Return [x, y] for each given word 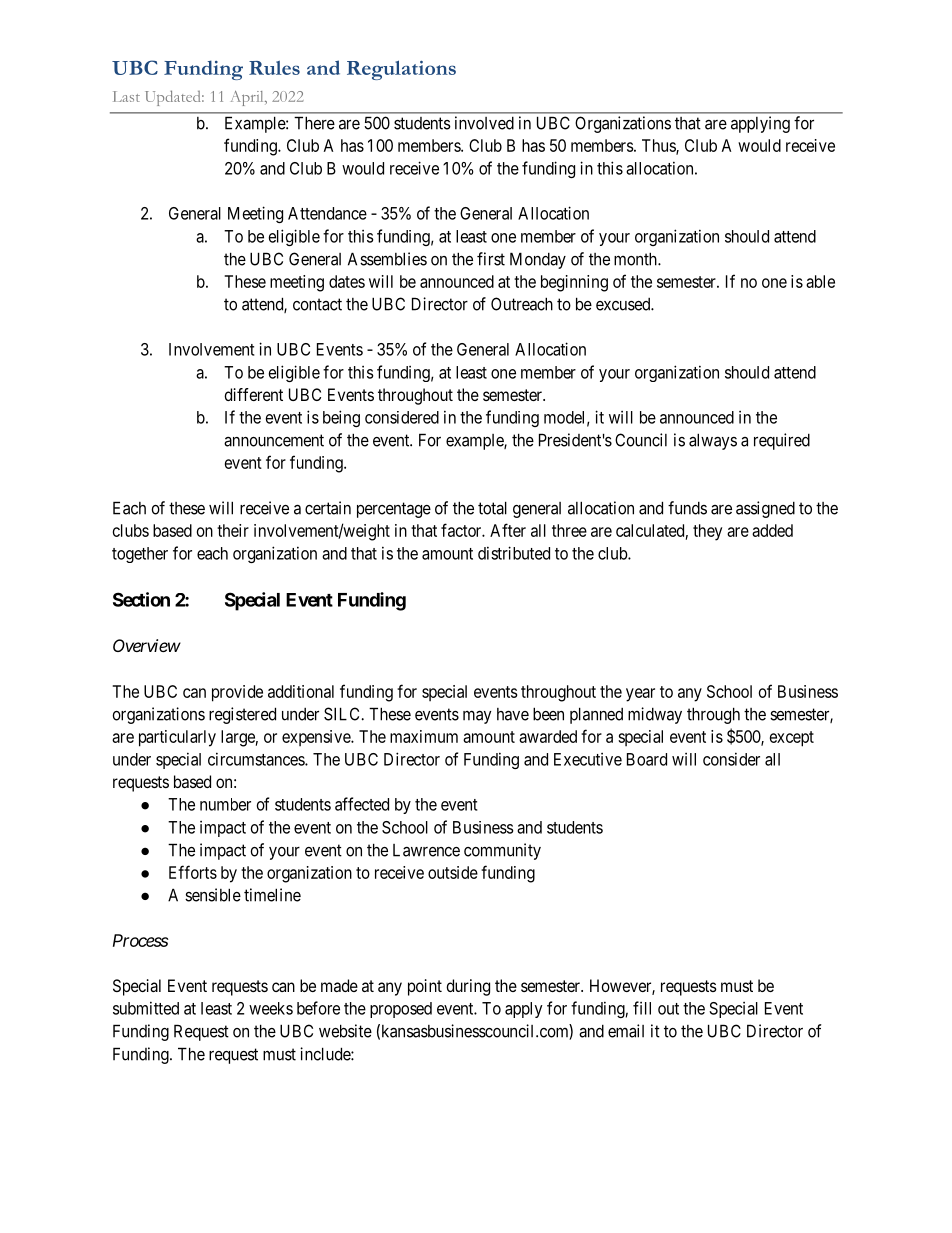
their [233, 530]
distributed [514, 553]
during [468, 987]
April [248, 98]
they [707, 532]
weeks [271, 1008]
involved [484, 123]
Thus [659, 146]
